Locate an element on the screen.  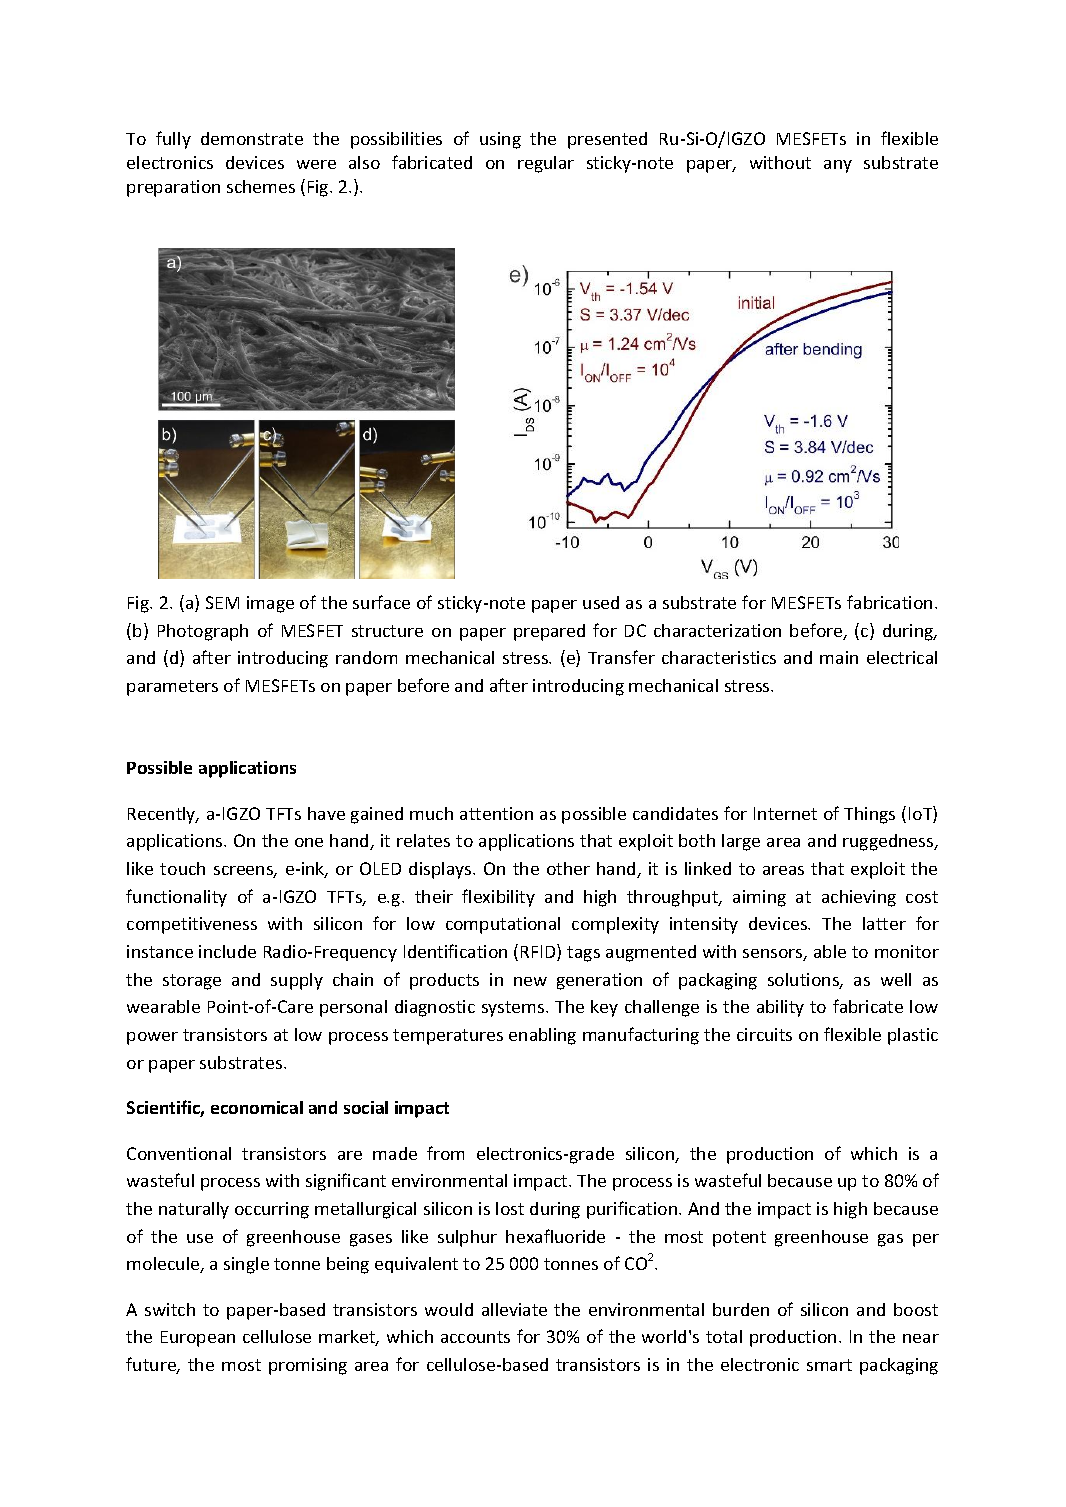
attention is located at coordinates (496, 813).
